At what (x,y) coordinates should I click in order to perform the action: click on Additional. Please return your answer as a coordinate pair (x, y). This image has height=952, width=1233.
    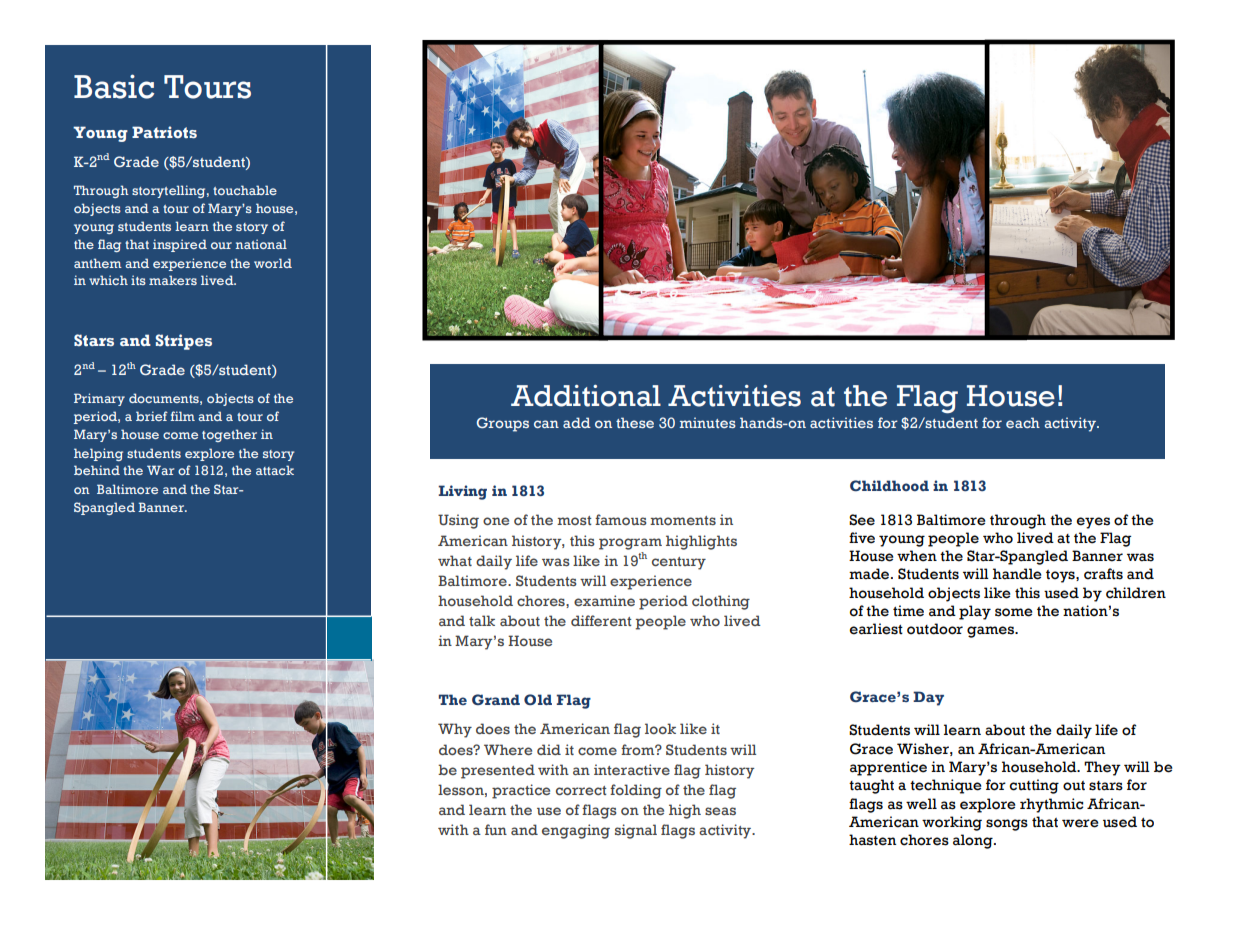
    Looking at the image, I should click on (586, 396).
